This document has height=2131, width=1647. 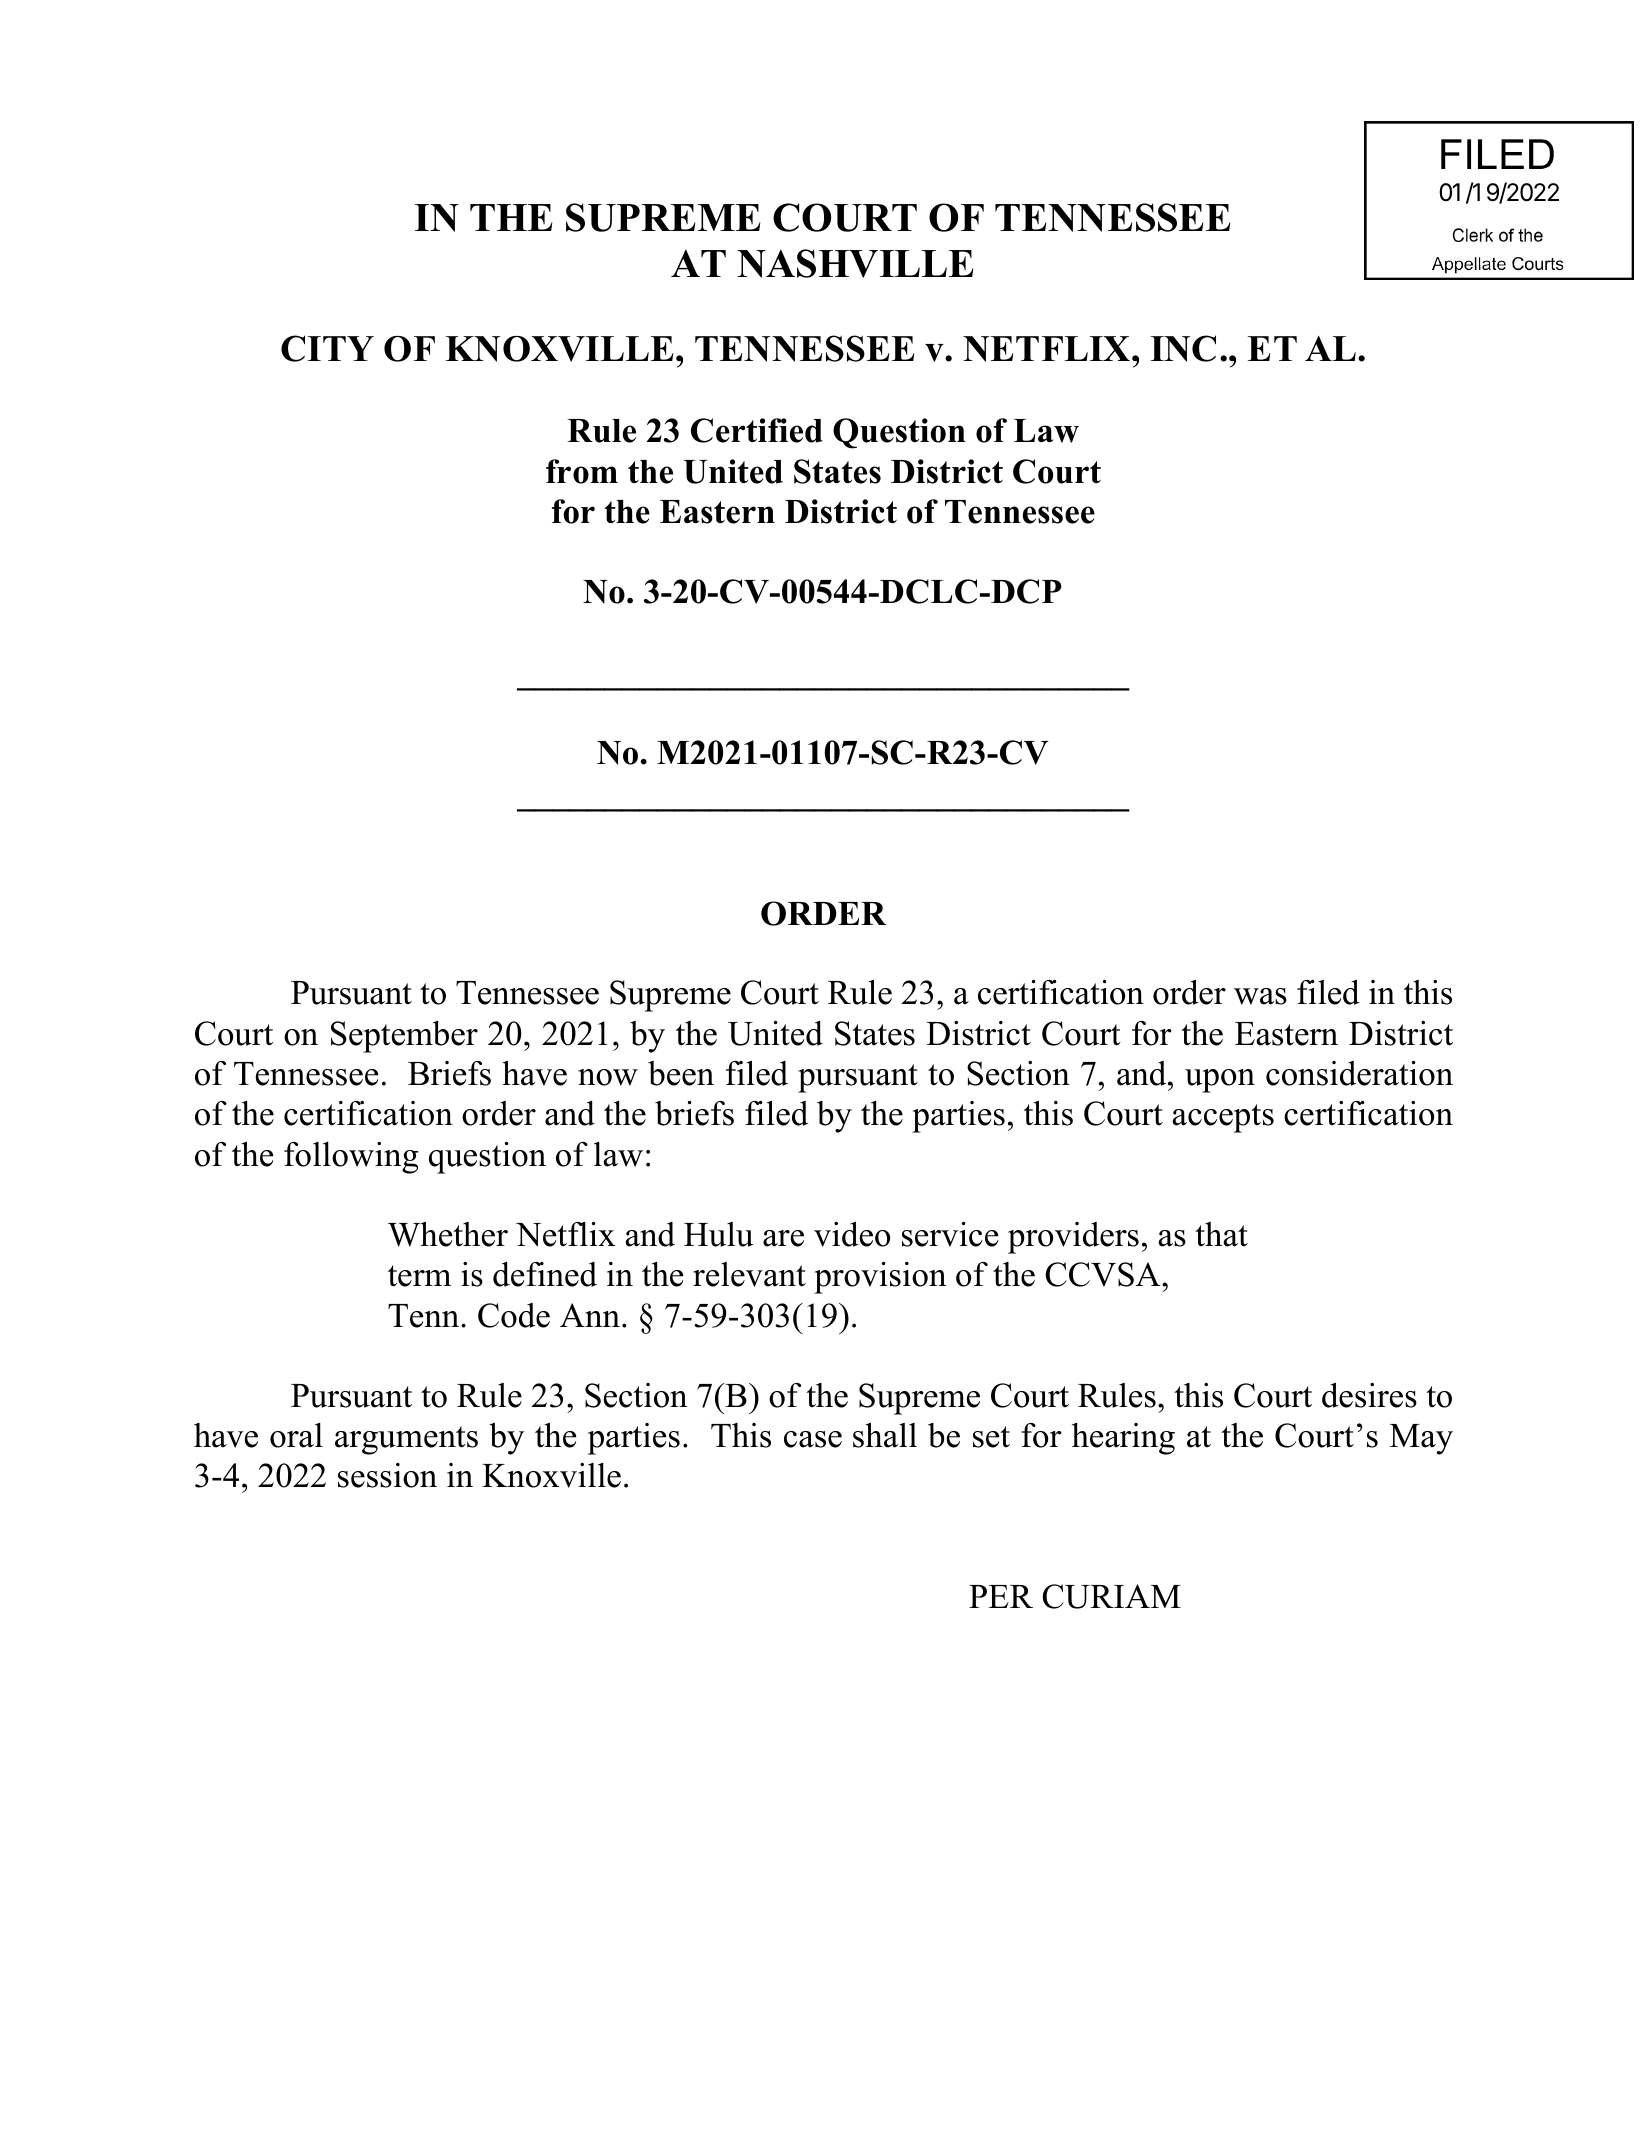 I want to click on September, so click(x=404, y=1037).
